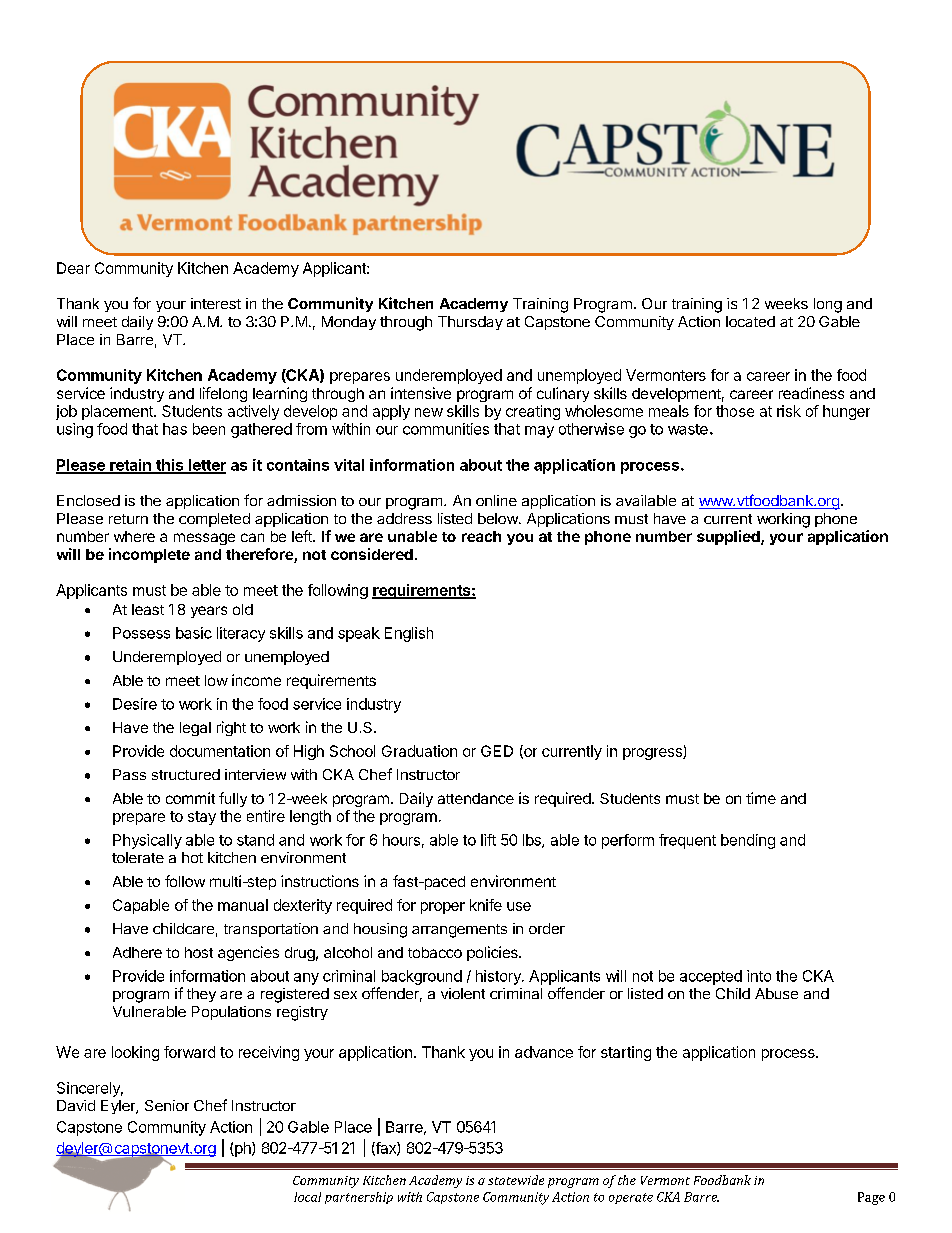 The width and height of the image is (952, 1233). Describe the element at coordinates (167, 1105) in the image. I see `Senior` at that location.
